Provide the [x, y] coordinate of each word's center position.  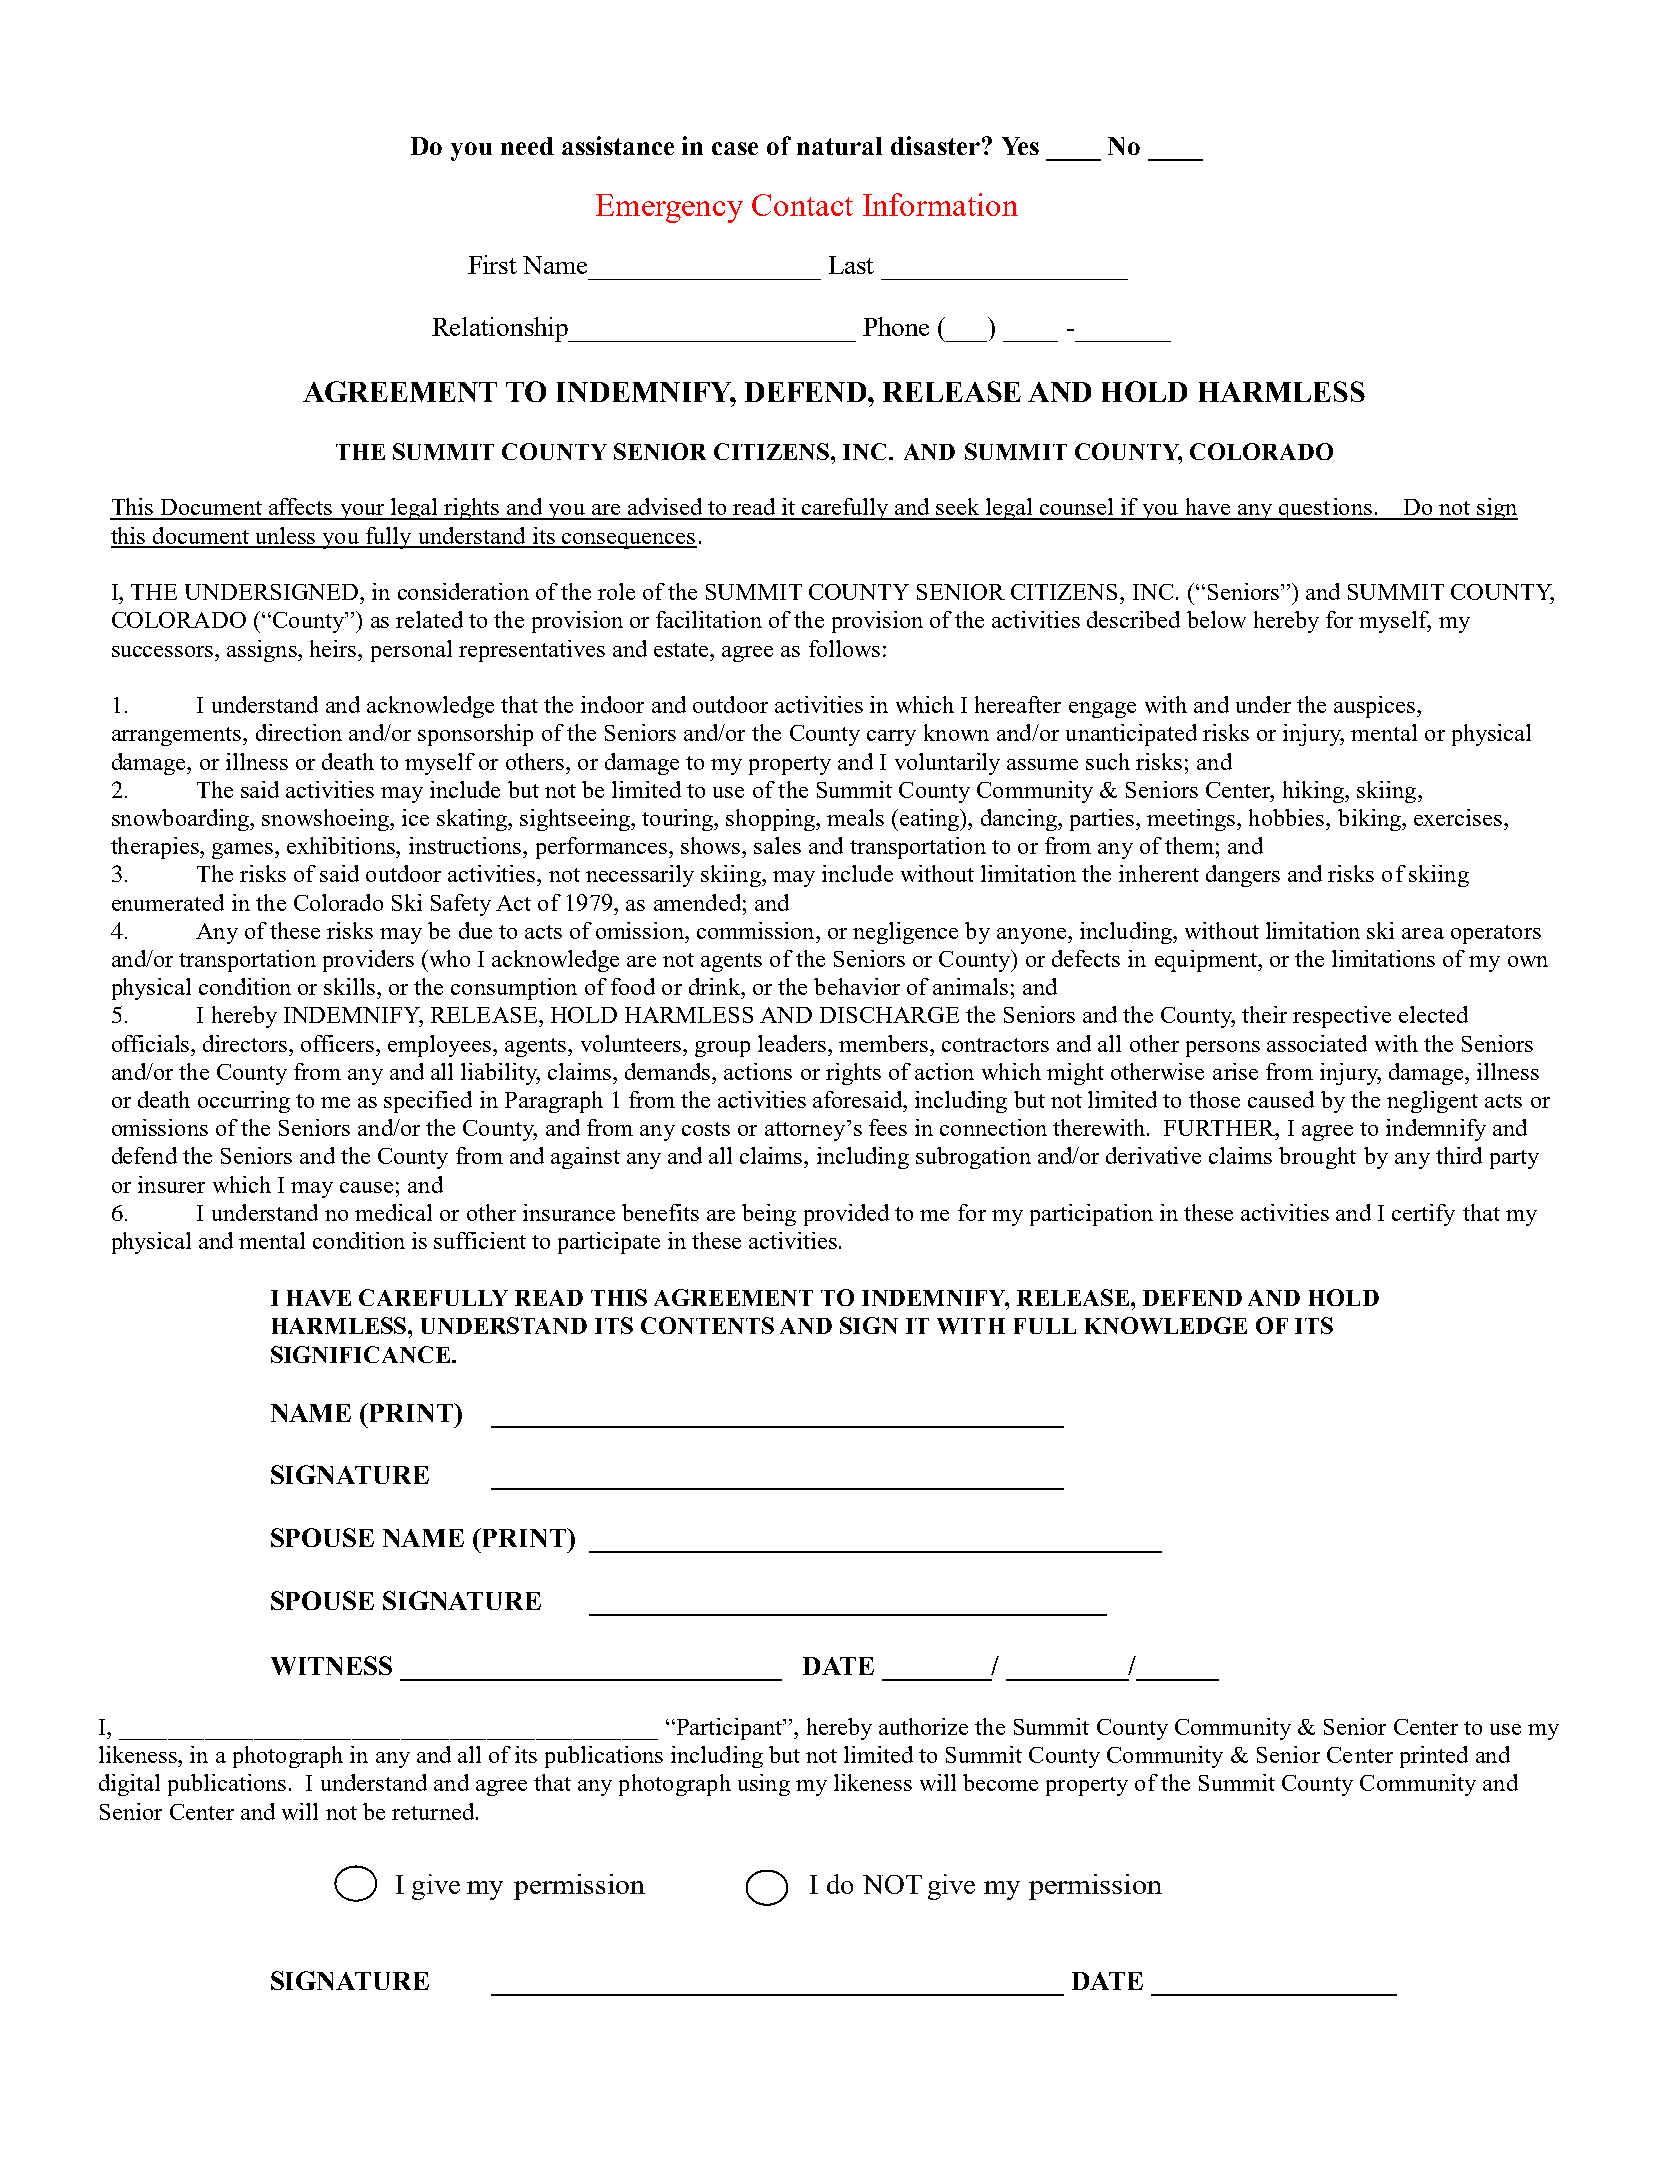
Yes [1020, 146]
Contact [802, 205]
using [764, 1785]
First [492, 264]
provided [846, 1215]
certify [1423, 1215]
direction [299, 732]
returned [434, 1811]
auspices [1376, 707]
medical [393, 1212]
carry [891, 738]
